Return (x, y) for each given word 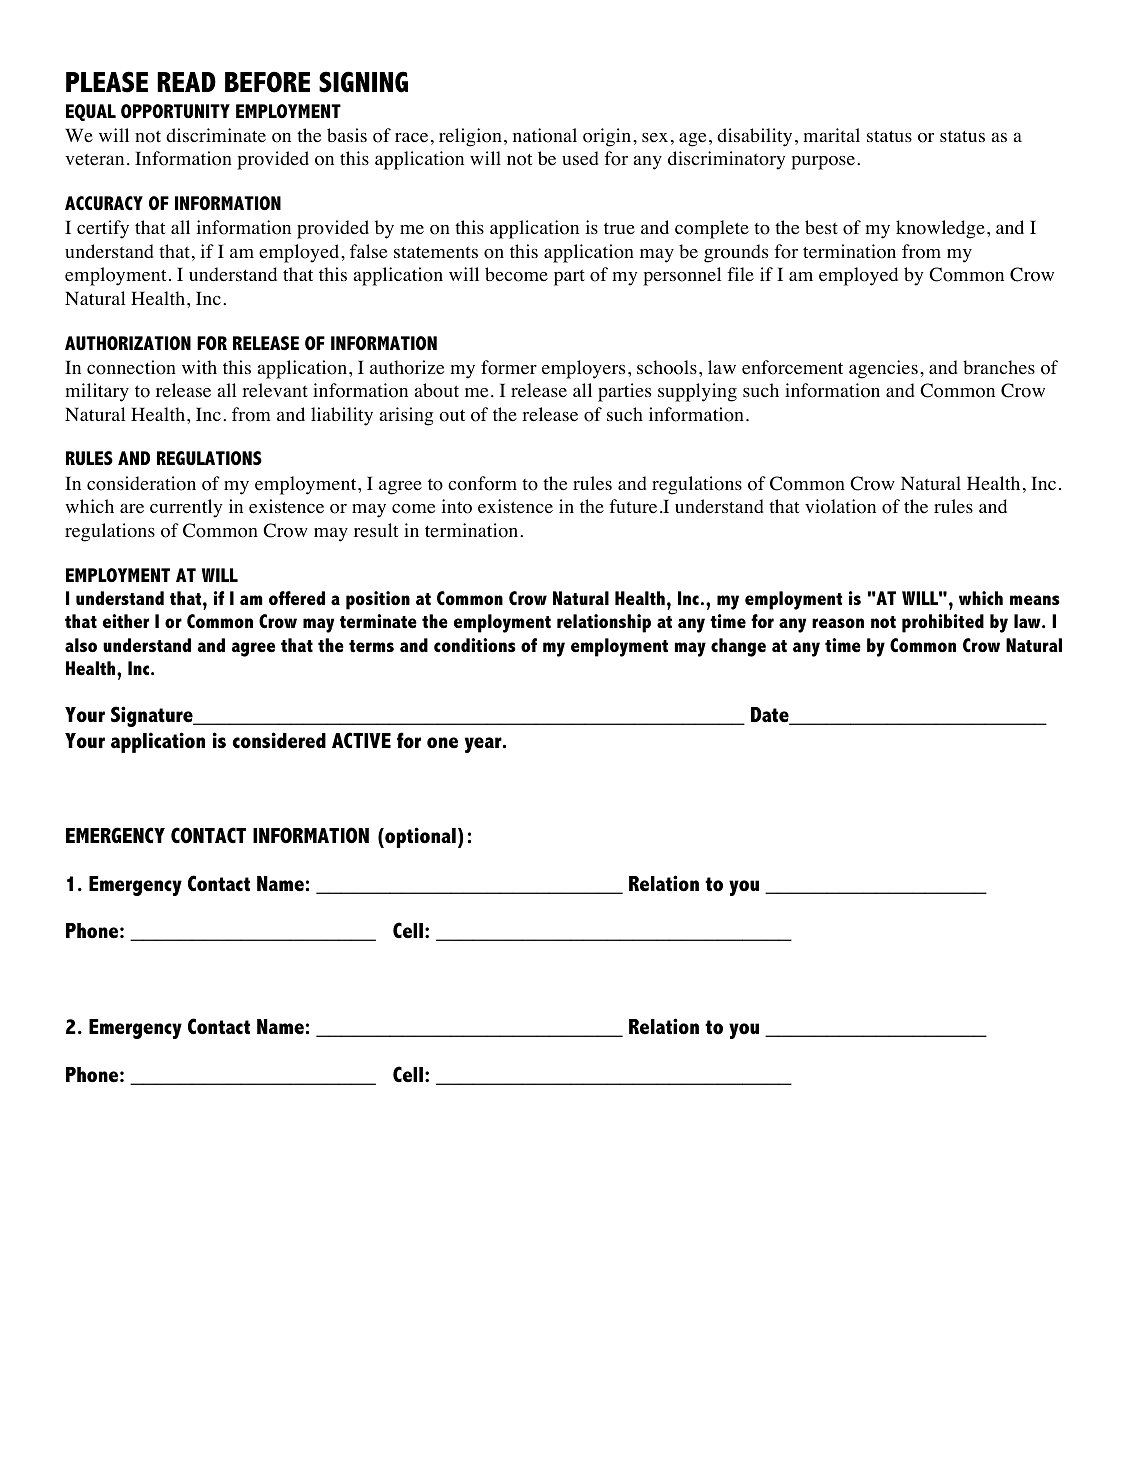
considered (279, 740)
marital (831, 135)
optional (419, 837)
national (545, 135)
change (738, 647)
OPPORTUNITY (175, 111)
